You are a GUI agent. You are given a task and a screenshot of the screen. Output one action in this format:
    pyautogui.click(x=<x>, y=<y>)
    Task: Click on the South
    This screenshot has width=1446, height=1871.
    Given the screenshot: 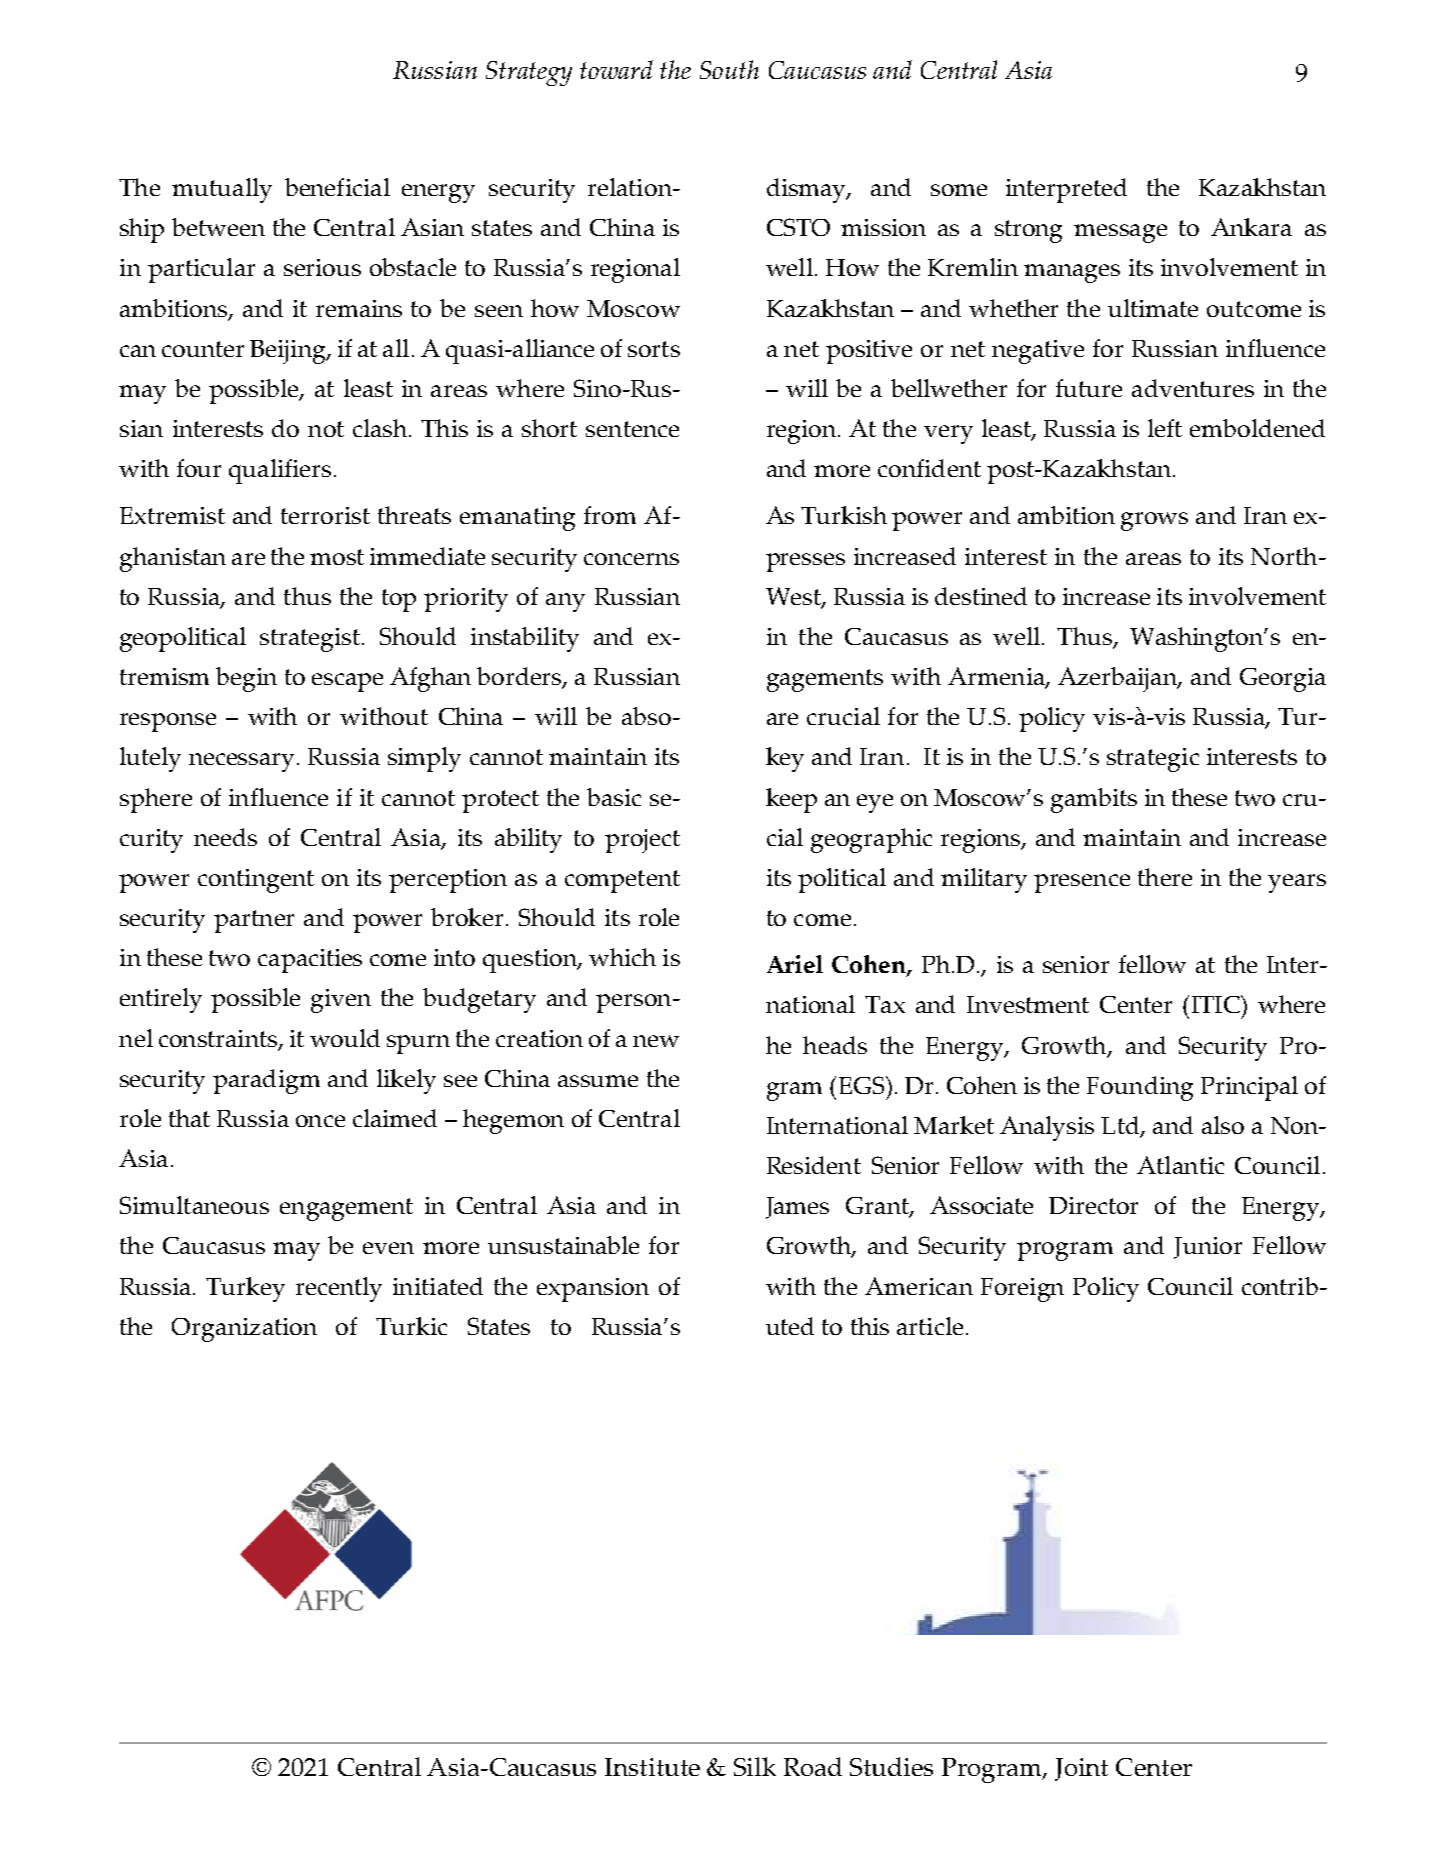 What is the action you would take?
    pyautogui.click(x=729, y=69)
